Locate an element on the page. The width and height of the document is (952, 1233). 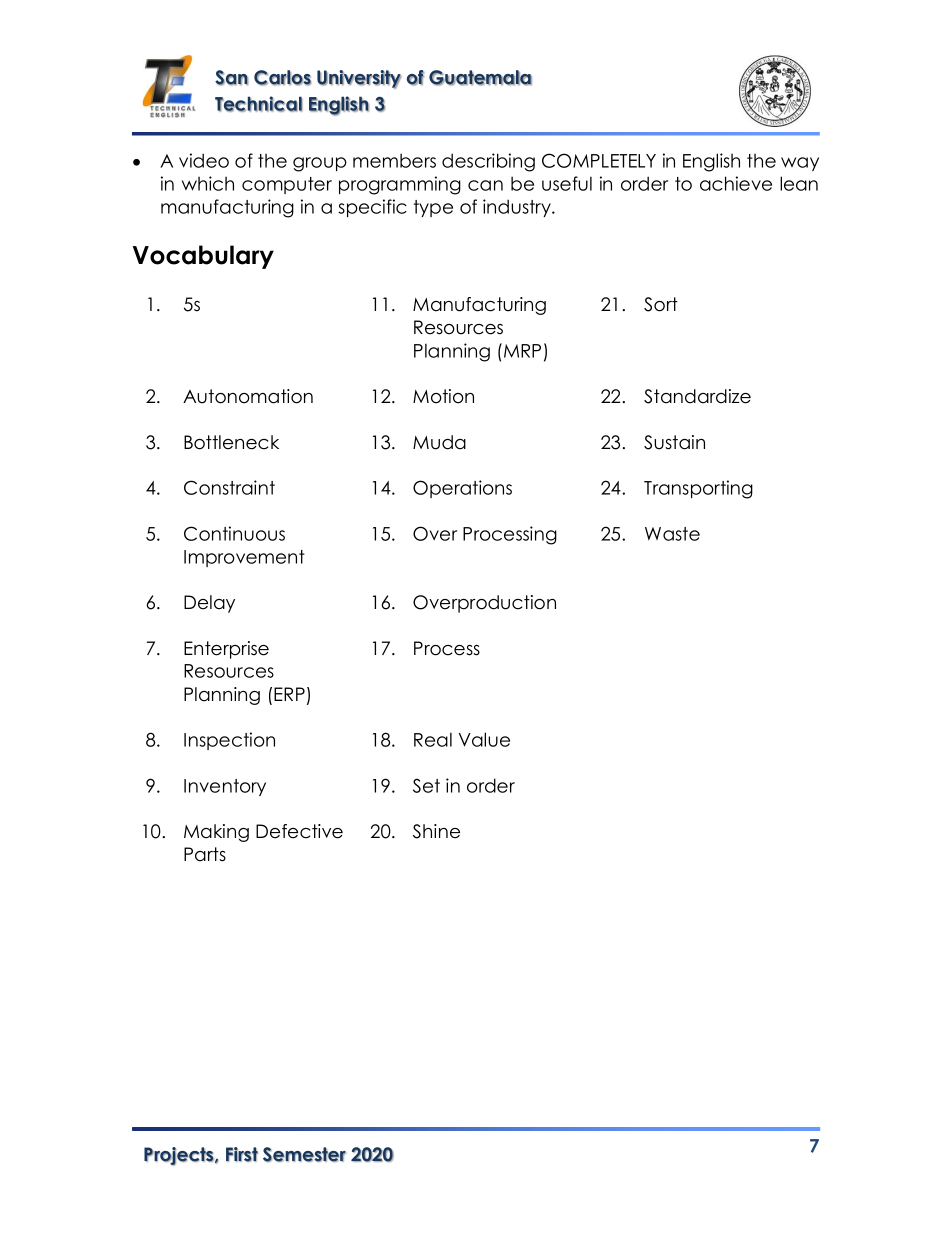
First is located at coordinates (242, 1154).
